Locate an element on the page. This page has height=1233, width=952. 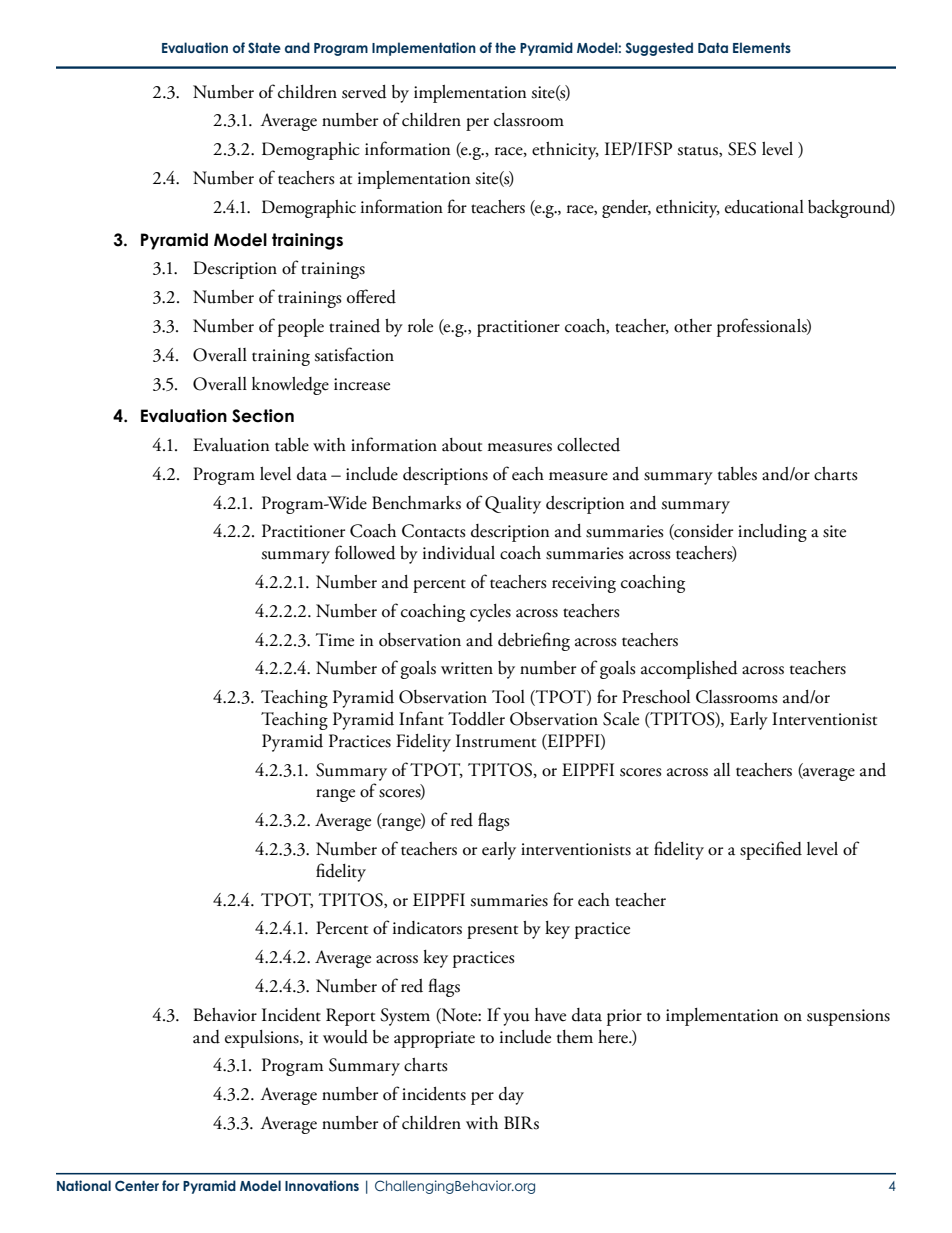
day is located at coordinates (511, 1096).
